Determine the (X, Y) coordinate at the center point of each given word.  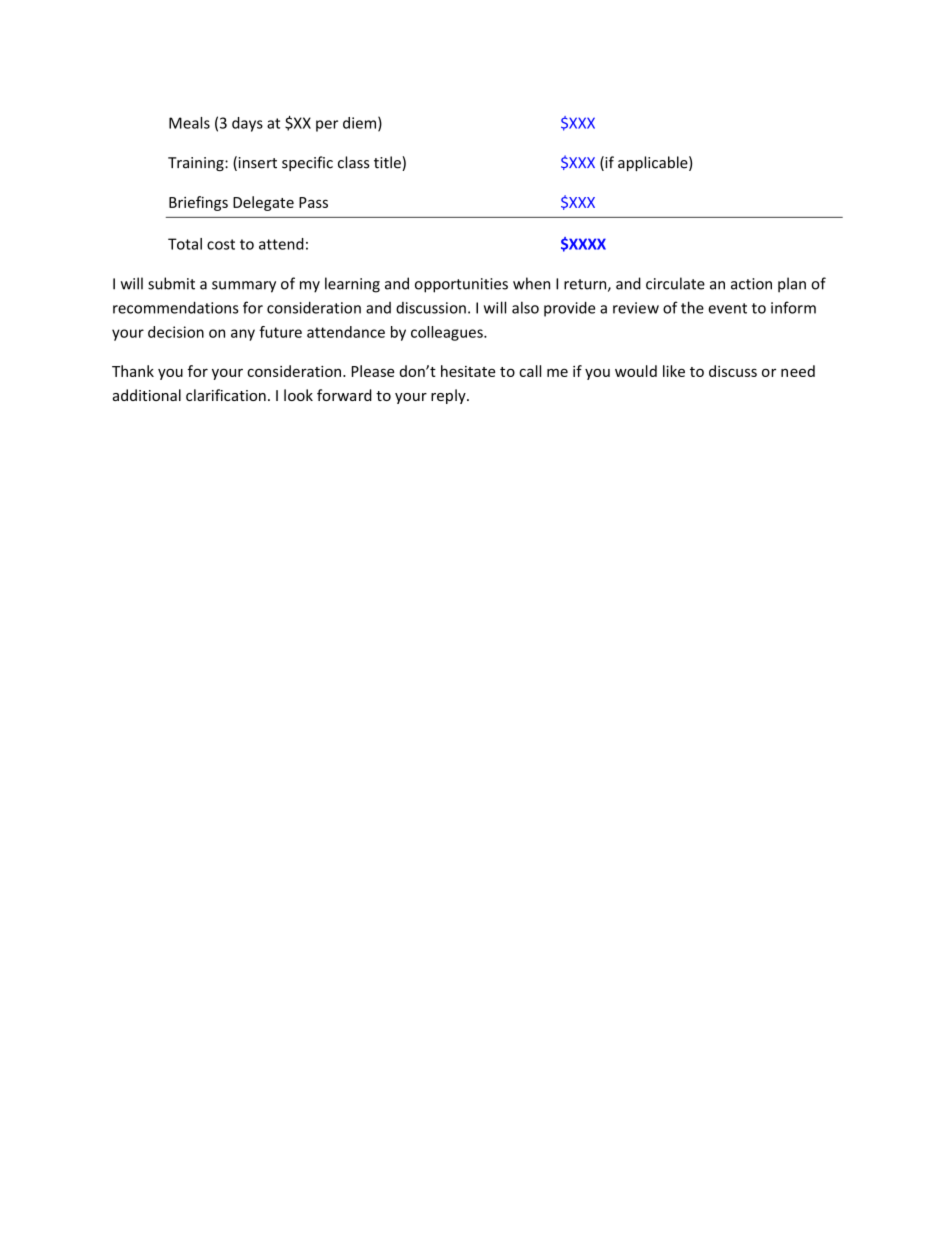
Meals (189, 123)
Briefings (198, 203)
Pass (313, 202)
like (674, 371)
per (327, 126)
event (727, 308)
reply (449, 396)
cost (221, 244)
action (751, 284)
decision (176, 332)
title (388, 163)
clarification (226, 395)
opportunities (461, 285)
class (354, 162)
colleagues (448, 333)
